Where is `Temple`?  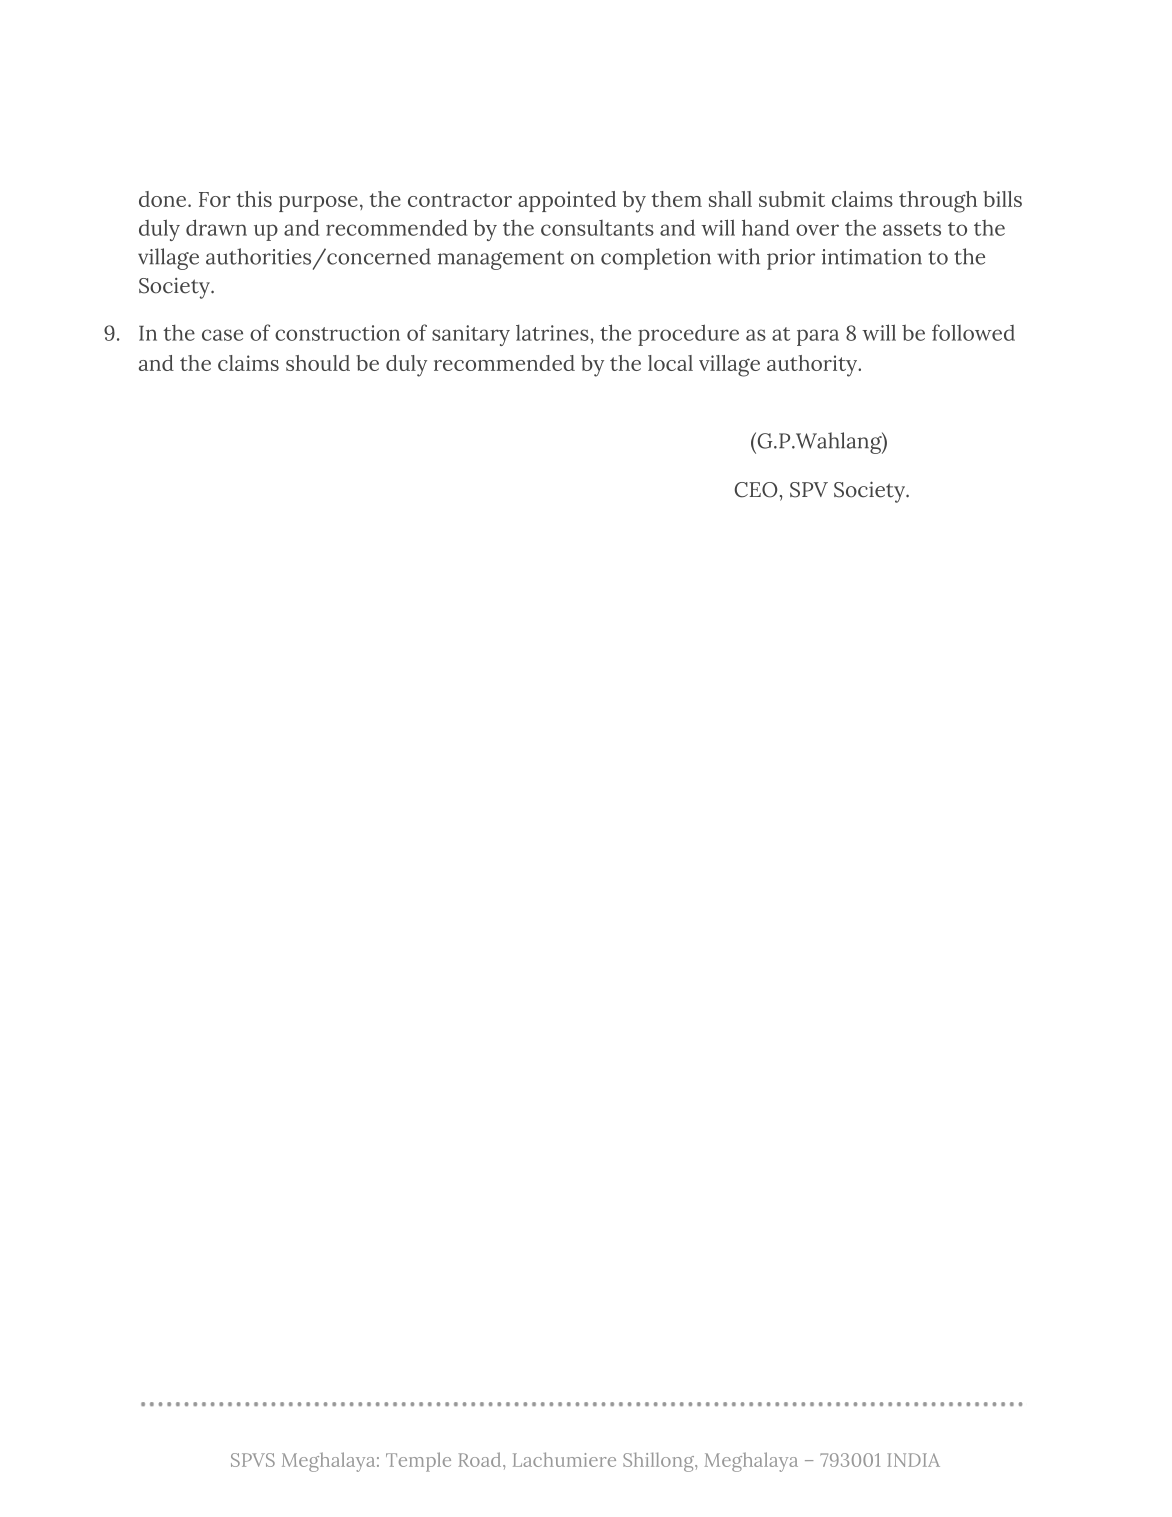 Temple is located at coordinates (418, 1462).
